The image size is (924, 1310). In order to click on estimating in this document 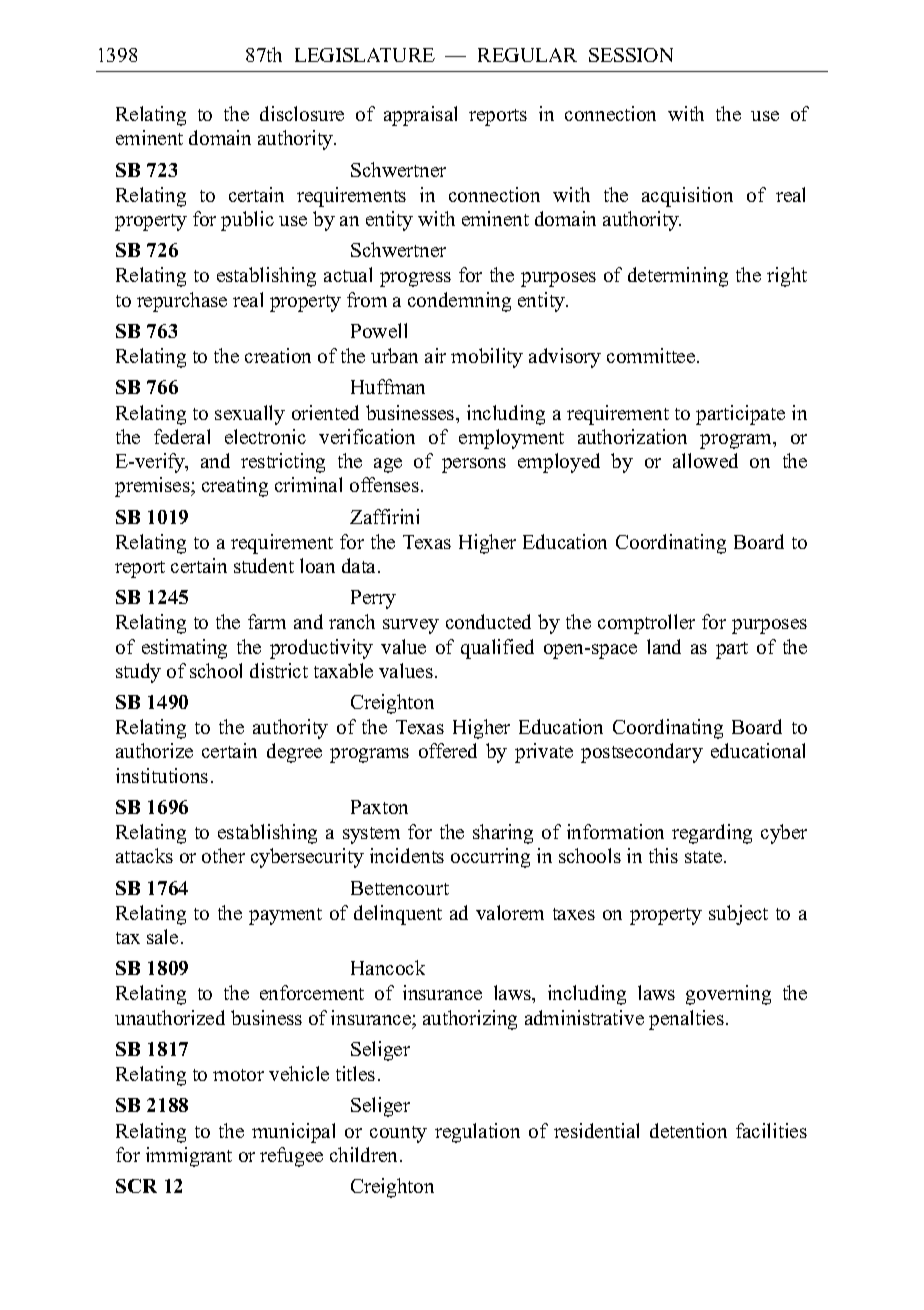, I will do `click(184, 649)`.
